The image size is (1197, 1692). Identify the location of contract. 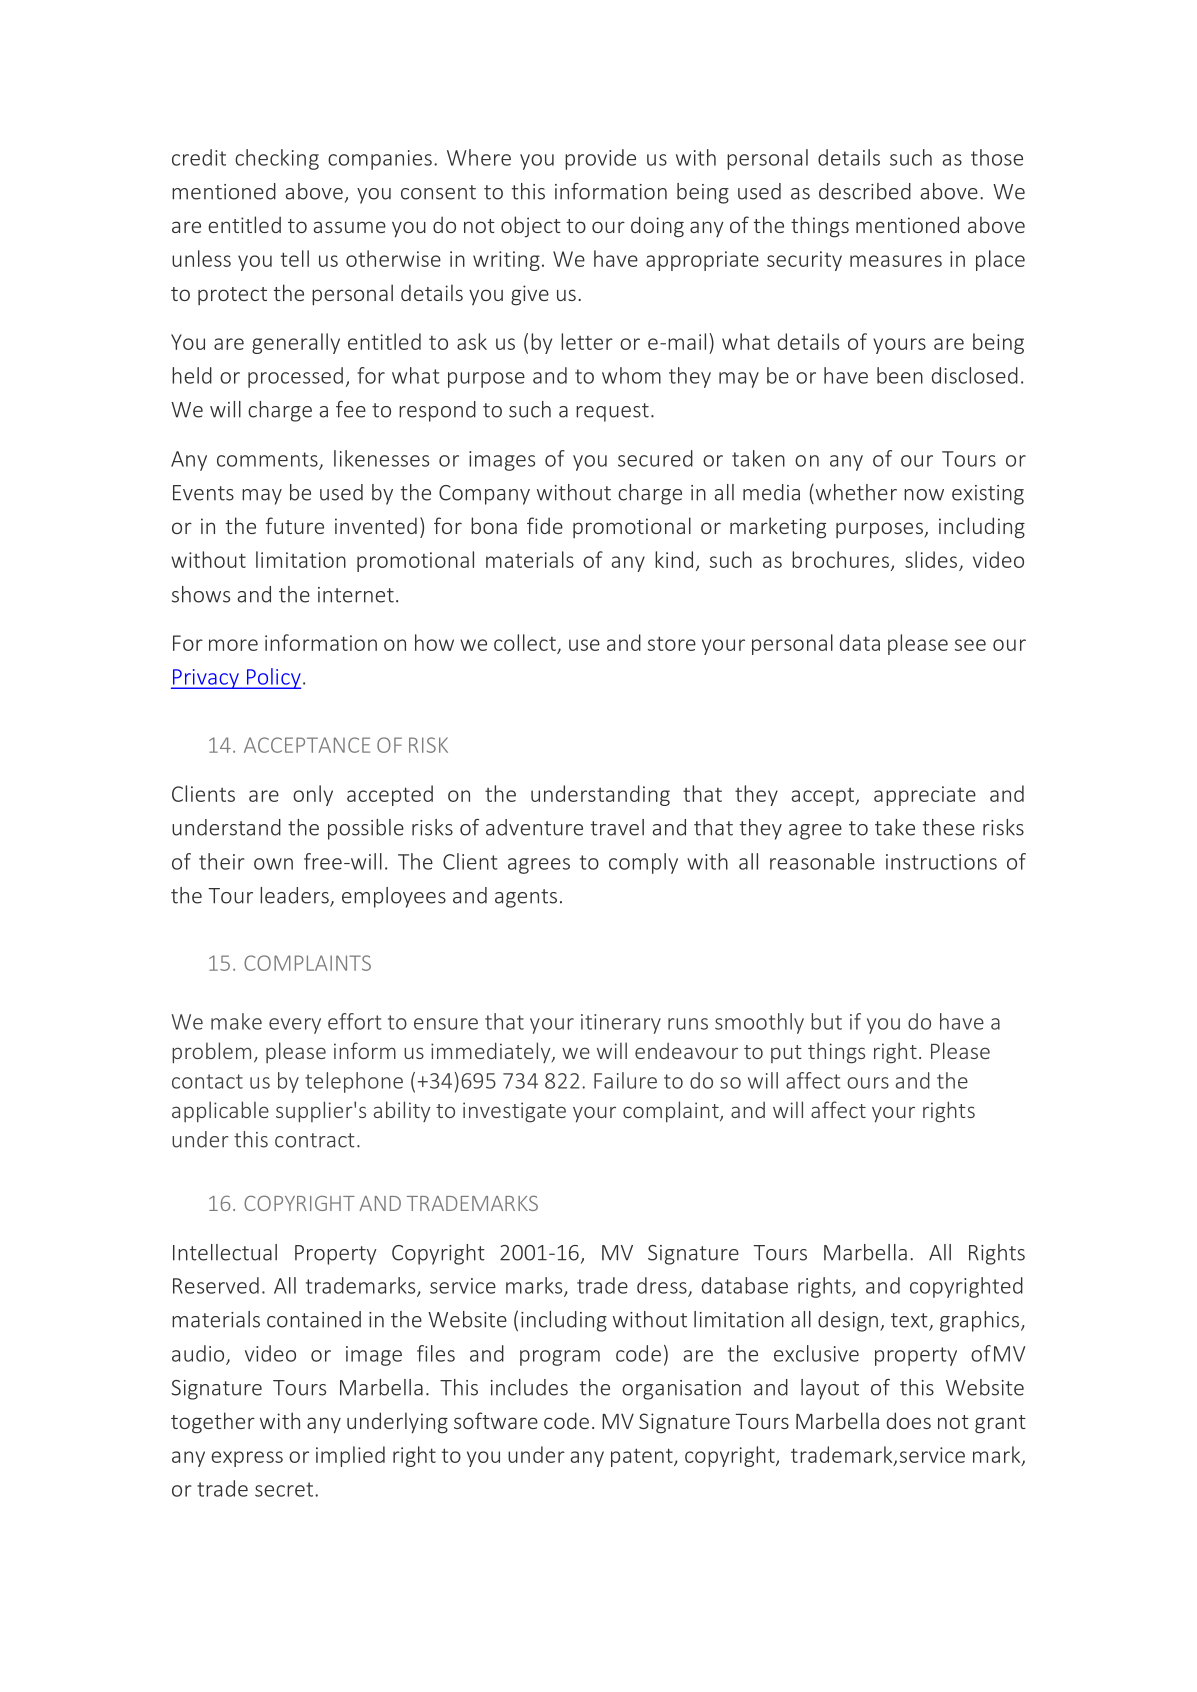
(315, 1140).
